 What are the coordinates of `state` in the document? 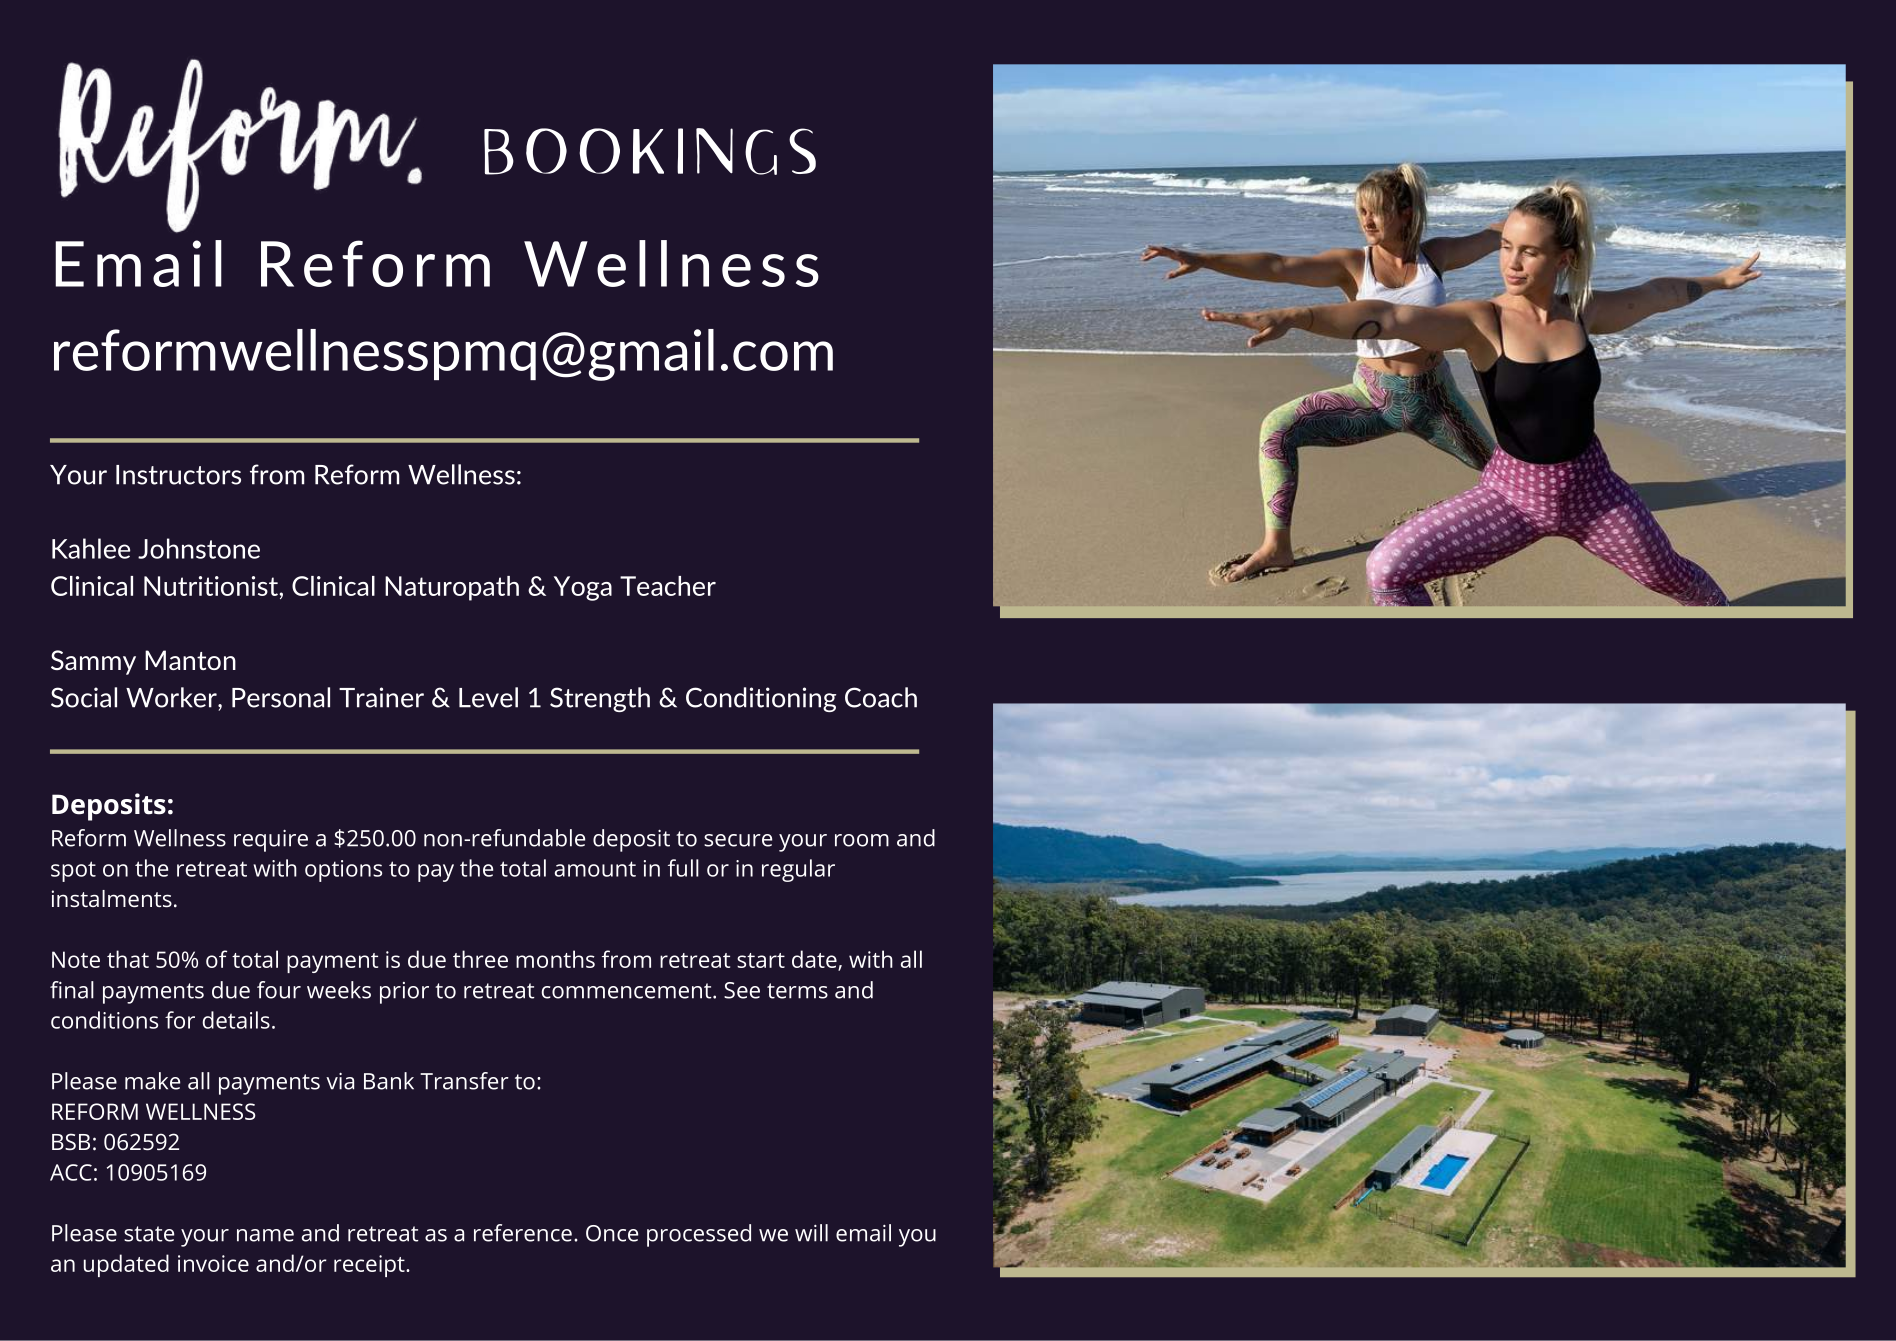 It's located at (149, 1234).
